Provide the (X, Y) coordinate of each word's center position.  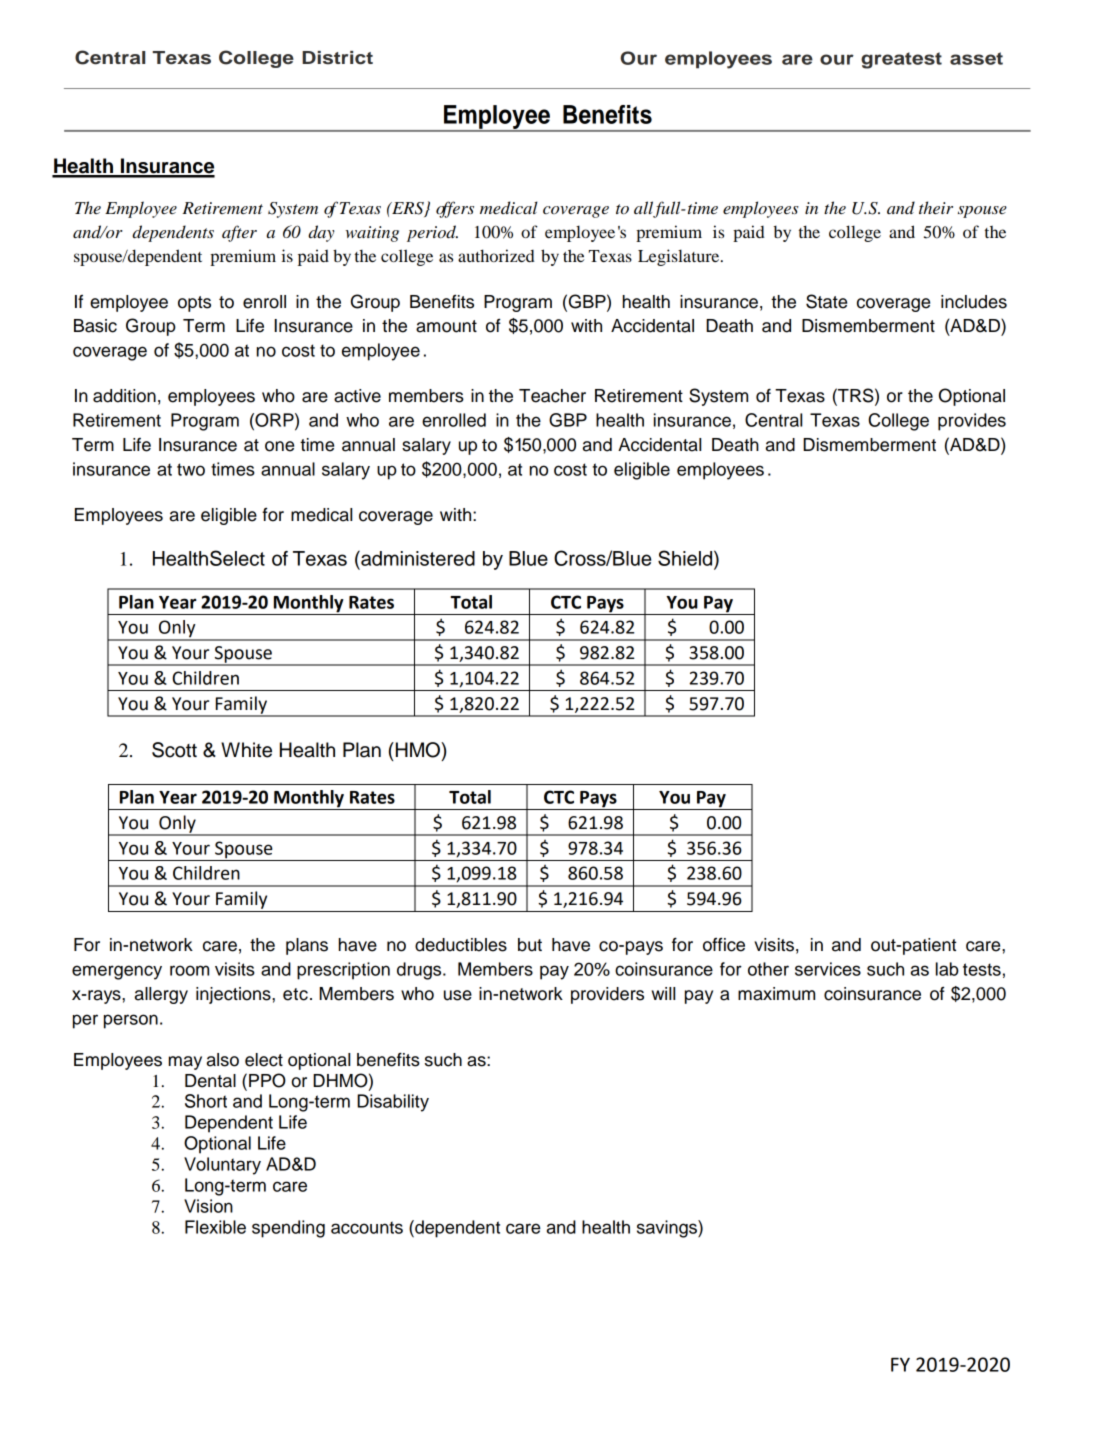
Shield (686, 558)
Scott (174, 750)
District (337, 58)
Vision (208, 1206)
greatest (901, 60)
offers (455, 209)
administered (417, 558)
